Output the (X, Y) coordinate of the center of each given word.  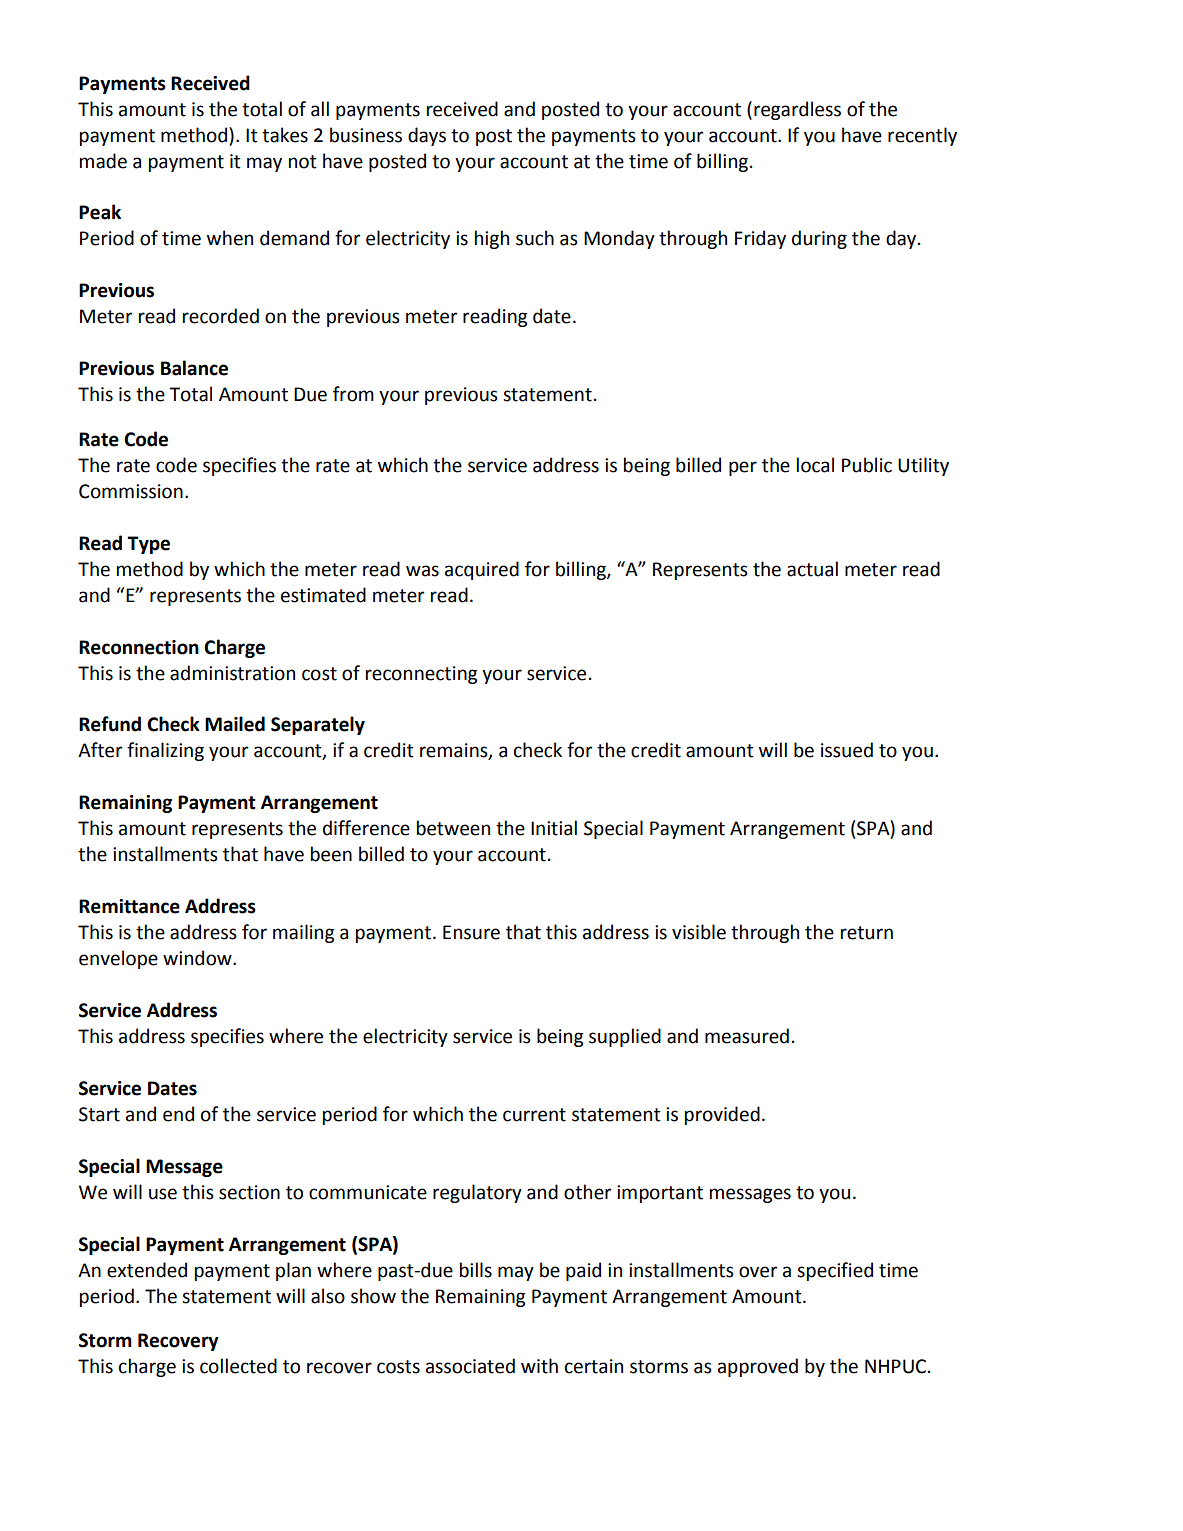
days (427, 136)
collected (238, 1366)
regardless (797, 110)
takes (285, 135)
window (198, 958)
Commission (131, 491)
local (815, 465)
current (534, 1115)
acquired (482, 570)
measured (747, 1036)
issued (847, 750)
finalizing (165, 751)
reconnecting (421, 675)
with (539, 1366)
